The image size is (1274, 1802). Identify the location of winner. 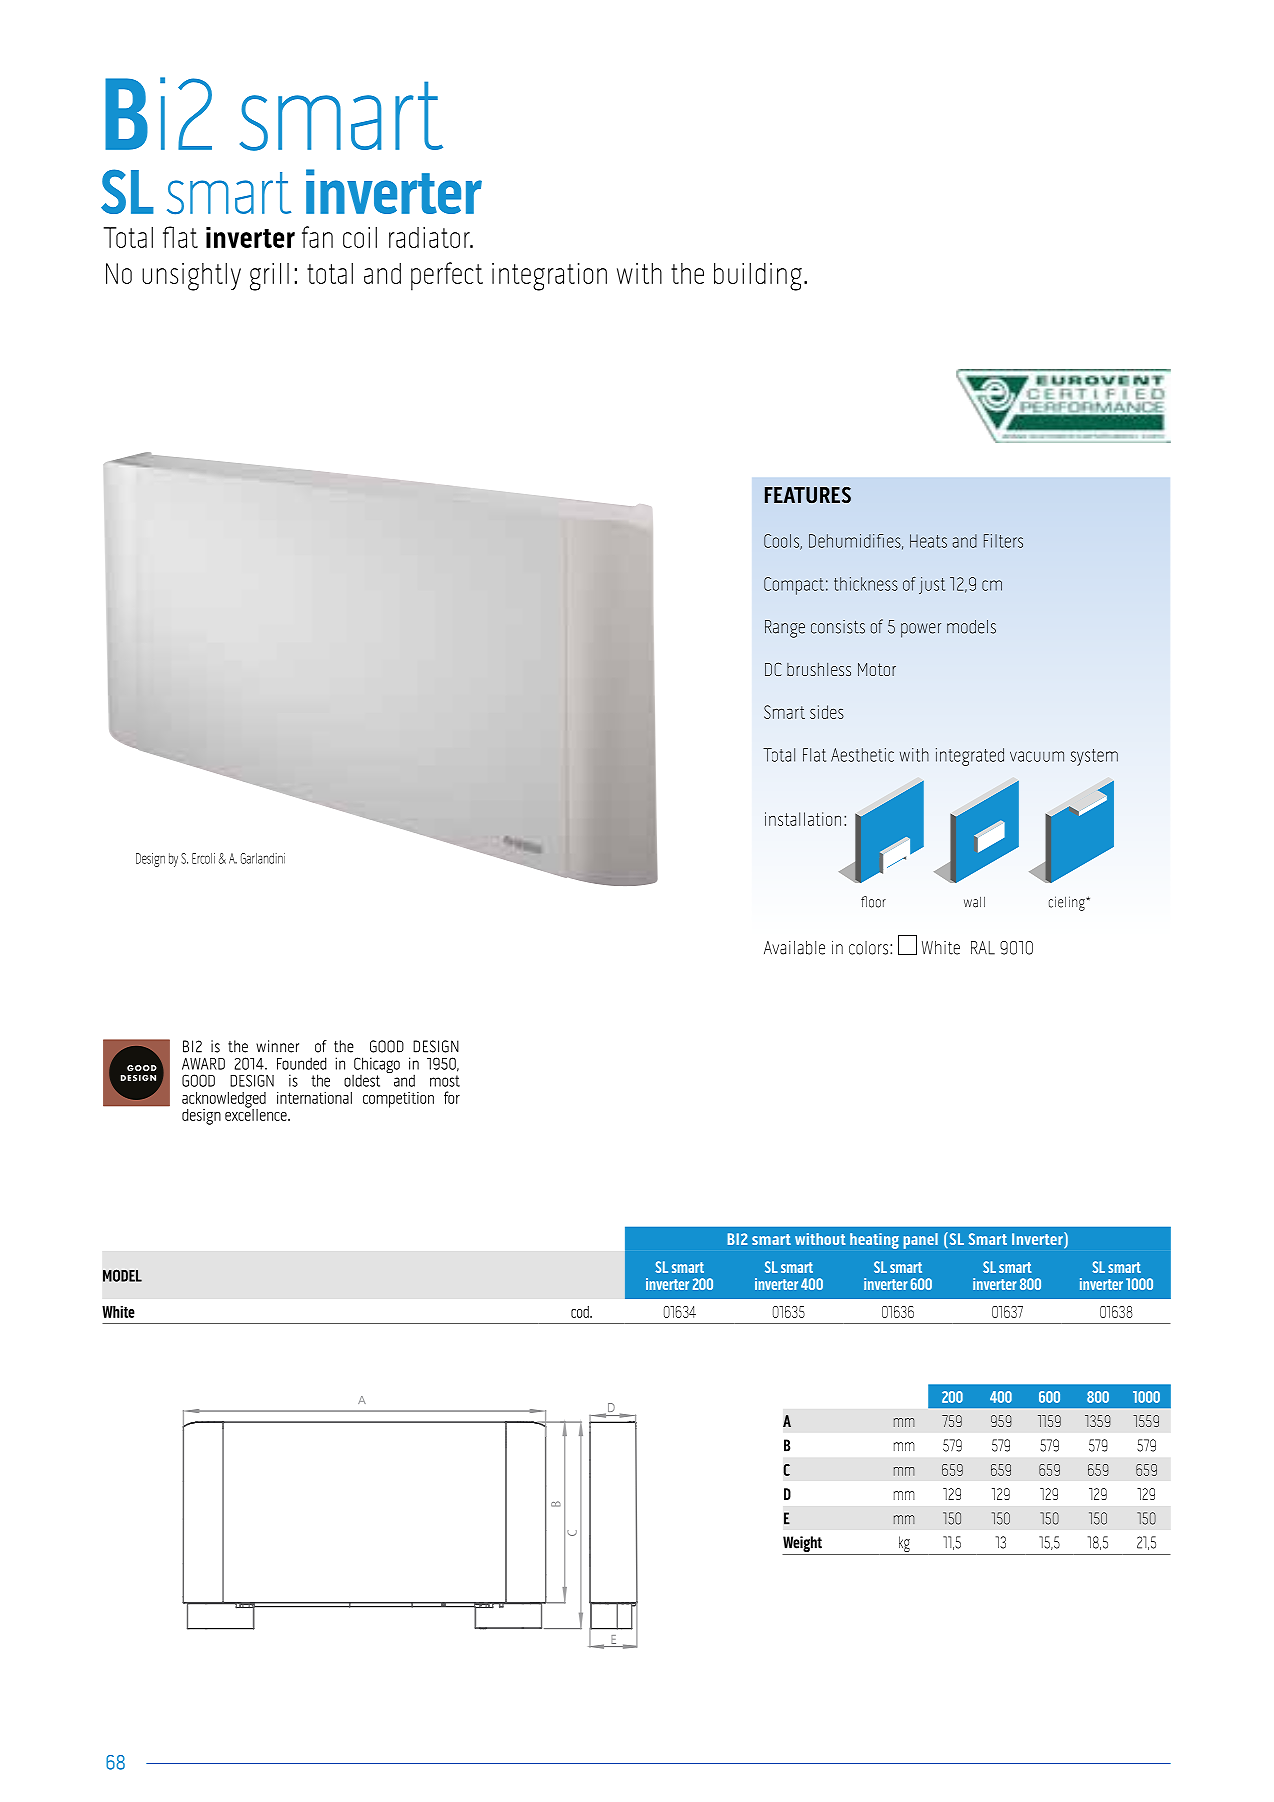
(277, 1046).
